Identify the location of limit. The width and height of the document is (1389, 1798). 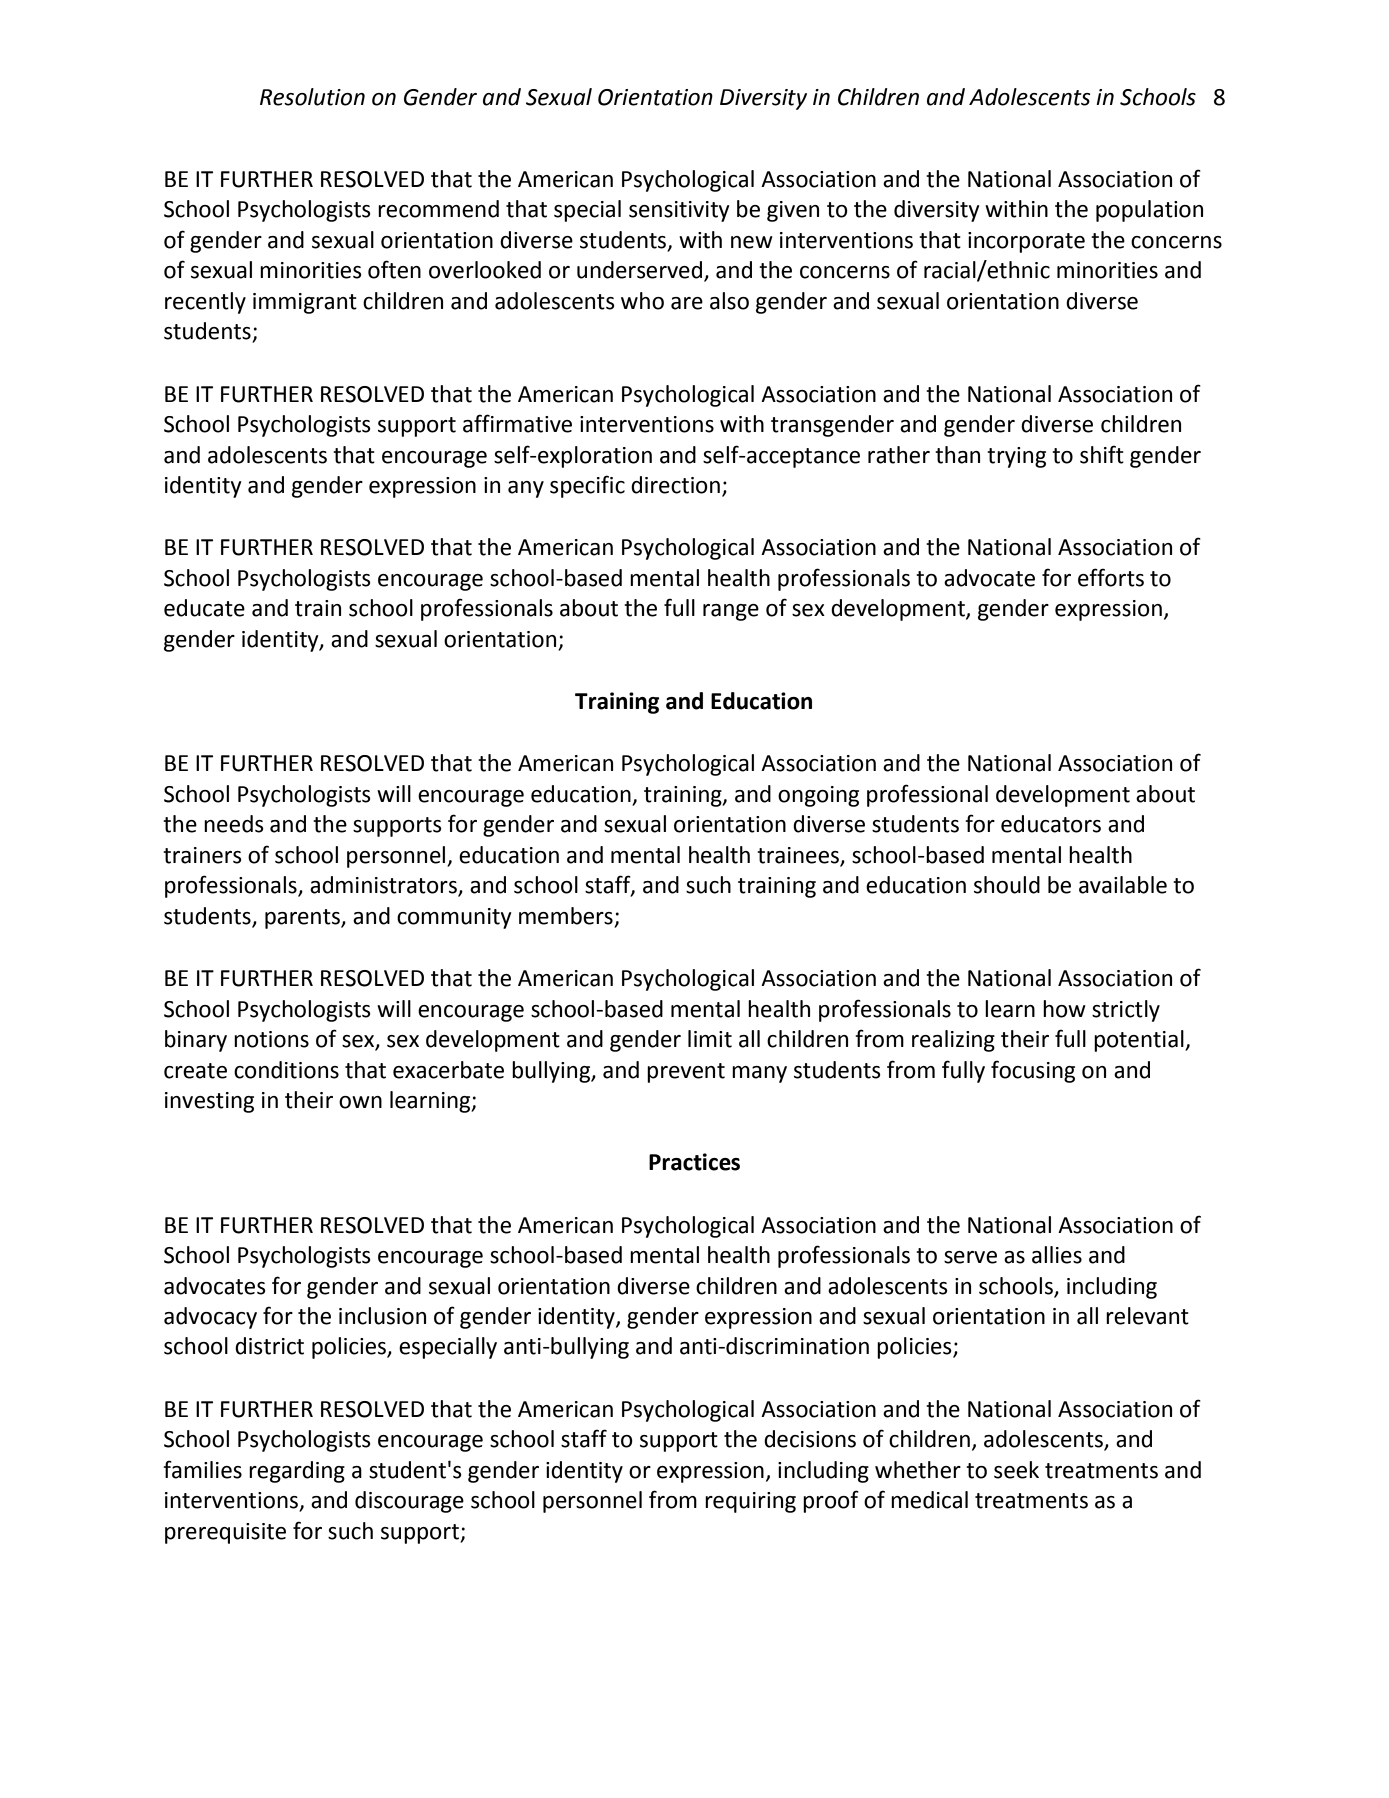
(710, 1039).
